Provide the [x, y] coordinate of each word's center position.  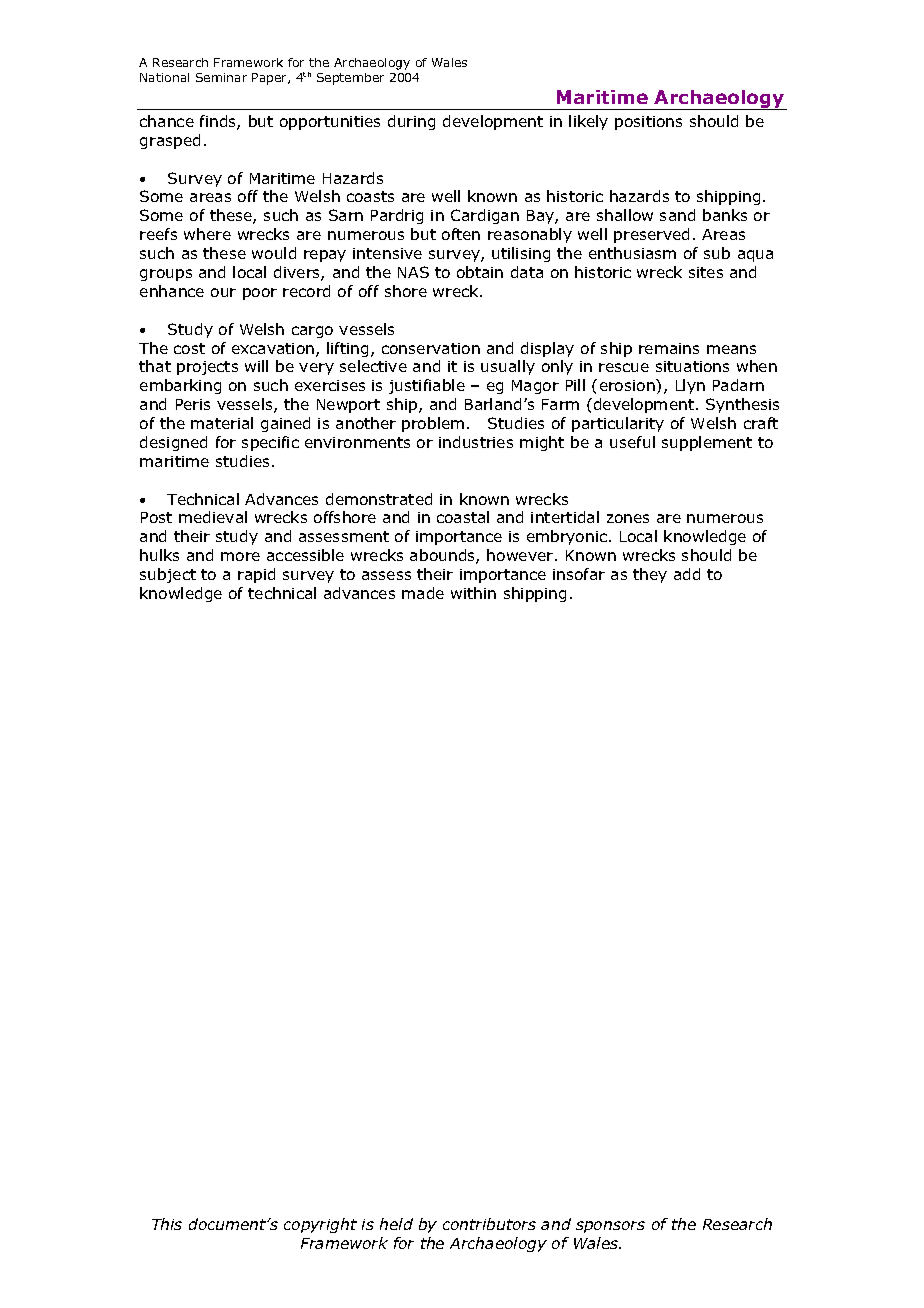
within [473, 593]
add [687, 574]
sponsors [610, 1227]
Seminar [221, 77]
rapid [256, 575]
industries [476, 442]
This [167, 1224]
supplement [707, 443]
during [411, 122]
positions [648, 123]
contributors [489, 1224]
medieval [213, 517]
